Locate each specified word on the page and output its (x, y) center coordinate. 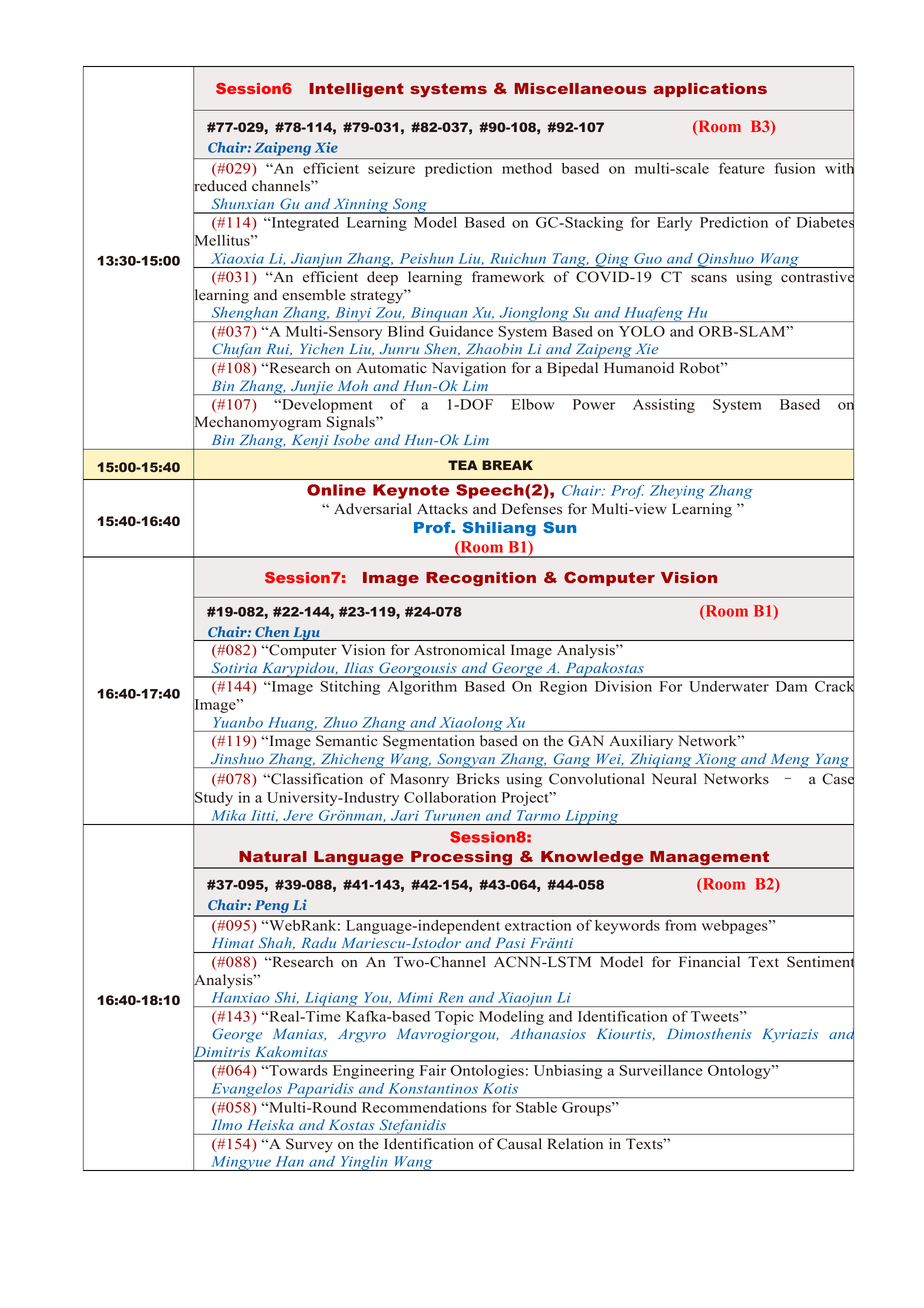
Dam (791, 686)
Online (336, 490)
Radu (318, 942)
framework (508, 277)
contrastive (817, 277)
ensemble (313, 295)
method (527, 168)
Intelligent (356, 90)
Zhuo (340, 722)
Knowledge (592, 859)
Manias (299, 1034)
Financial (709, 961)
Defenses (532, 509)
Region (563, 688)
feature (742, 168)
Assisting (664, 406)
